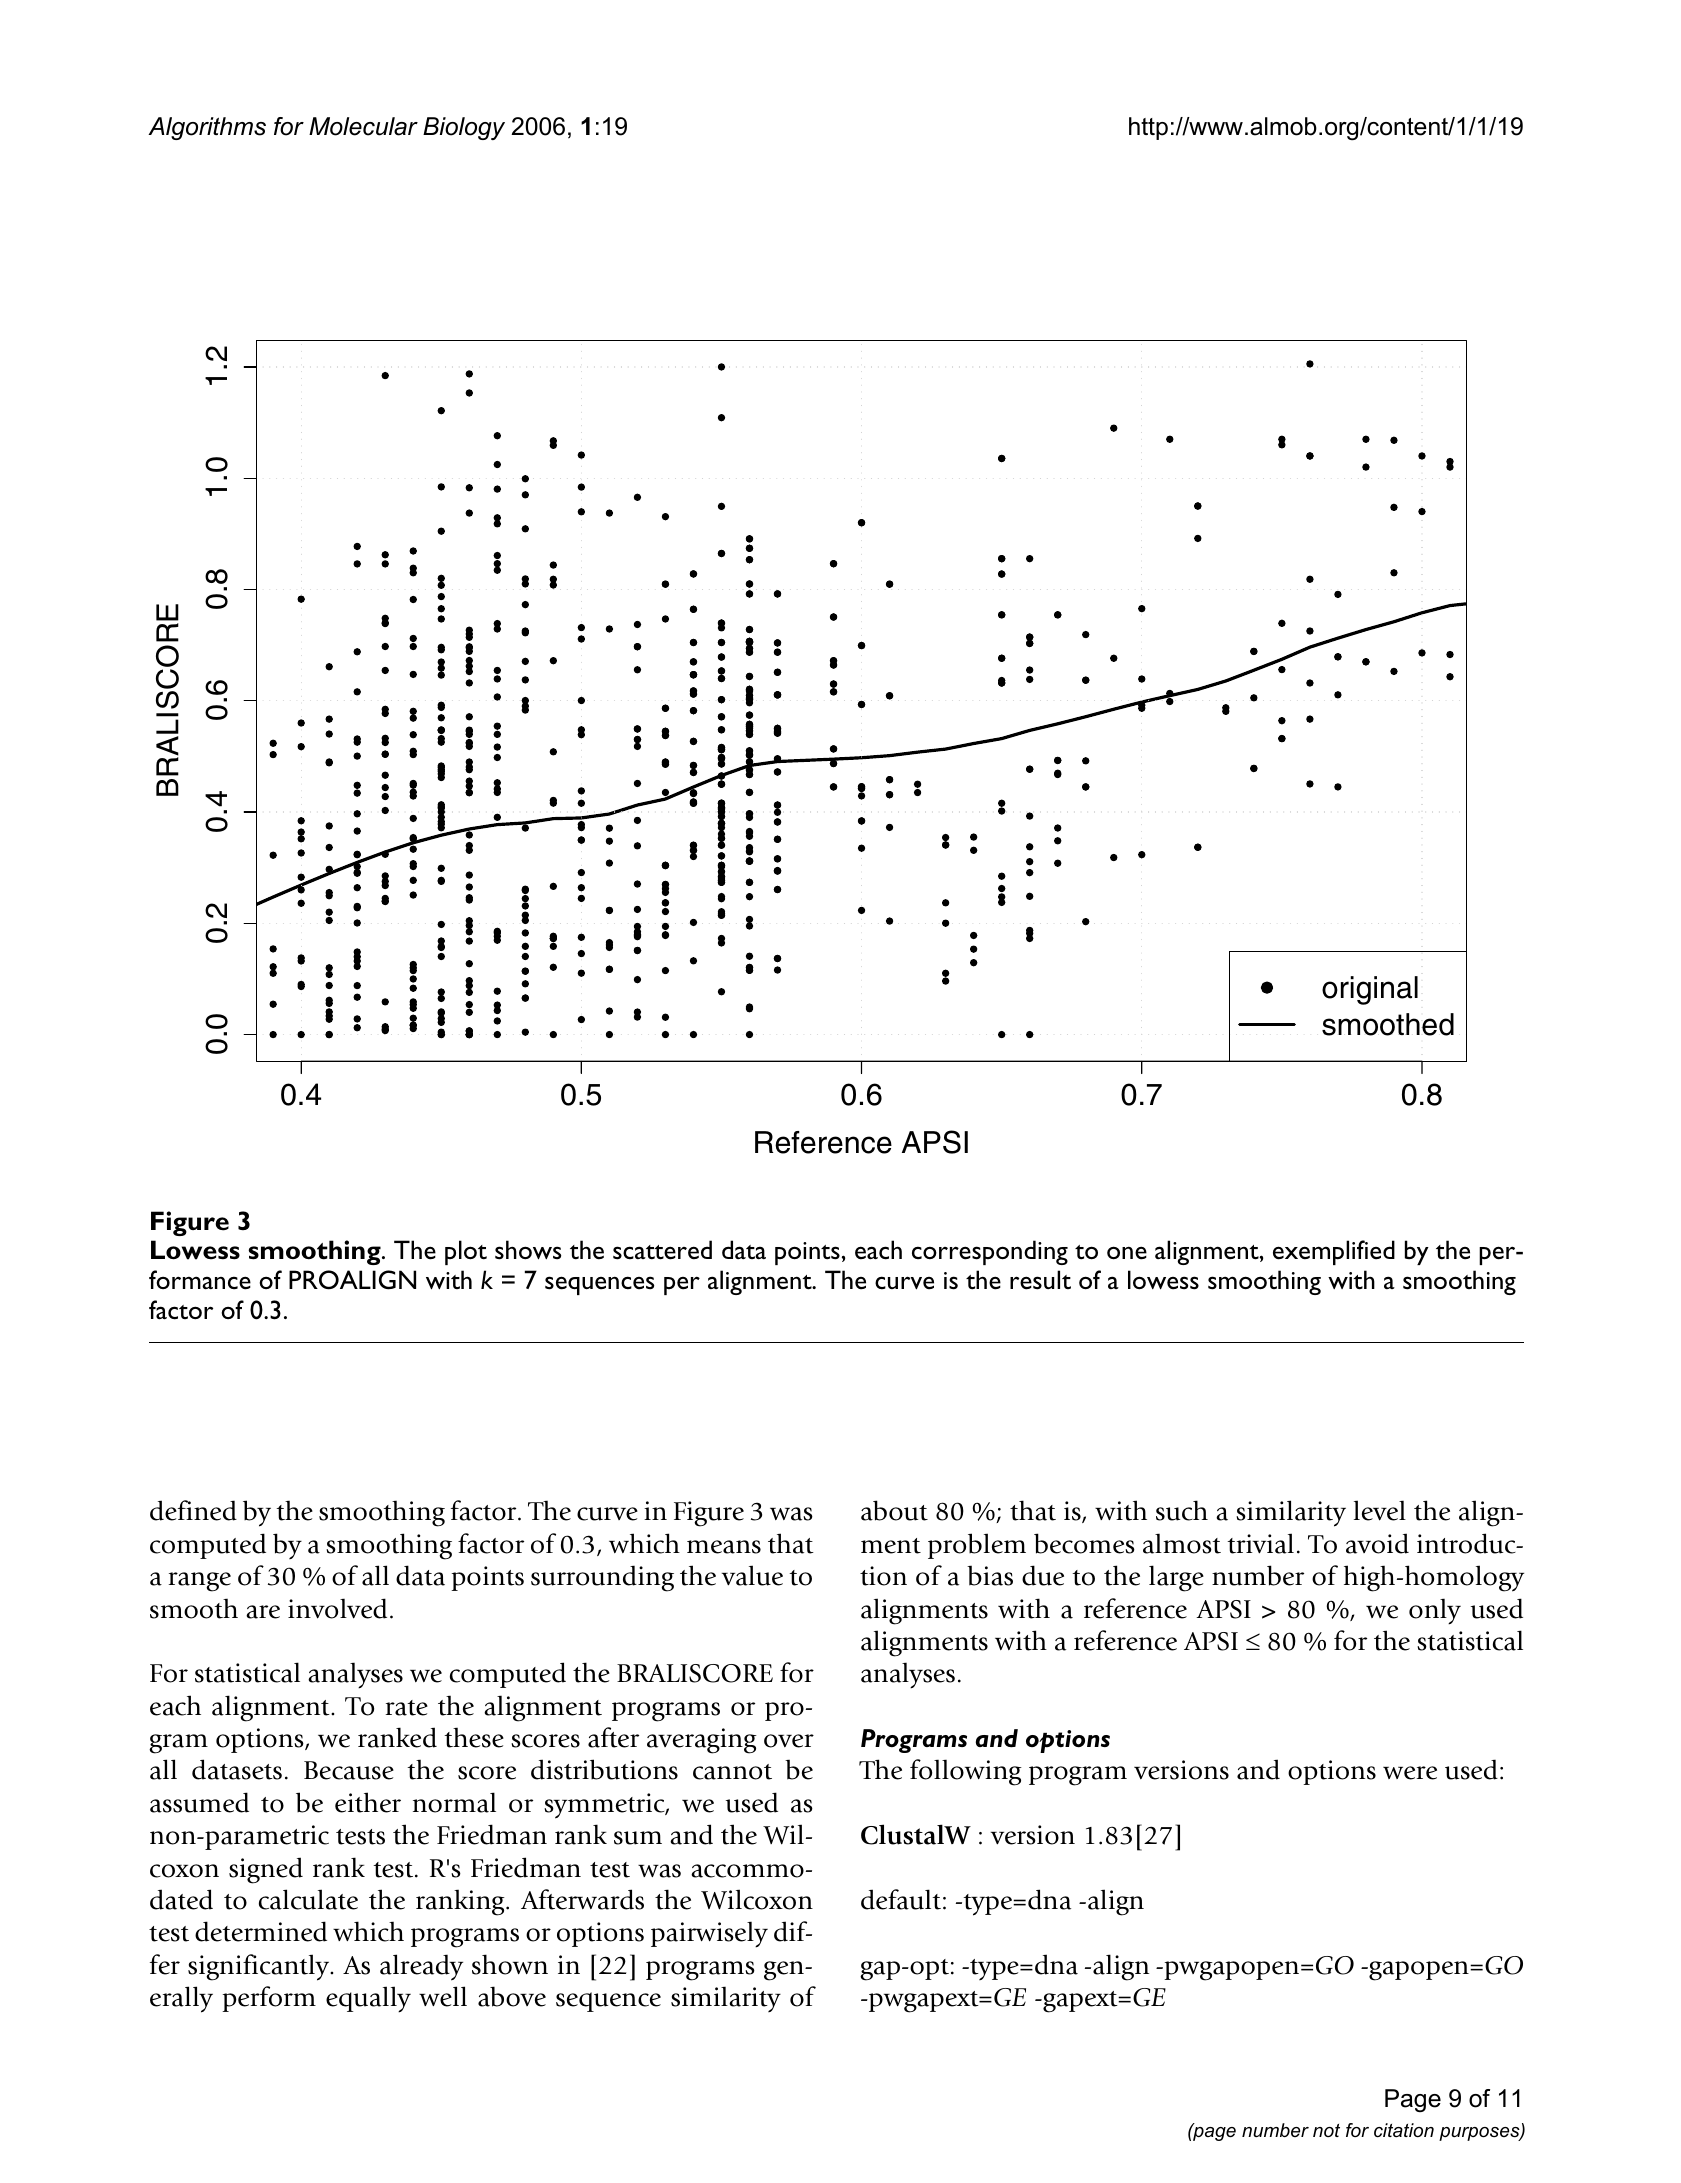  What do you see at coordinates (464, 128) in the document?
I see `Biology` at bounding box center [464, 128].
